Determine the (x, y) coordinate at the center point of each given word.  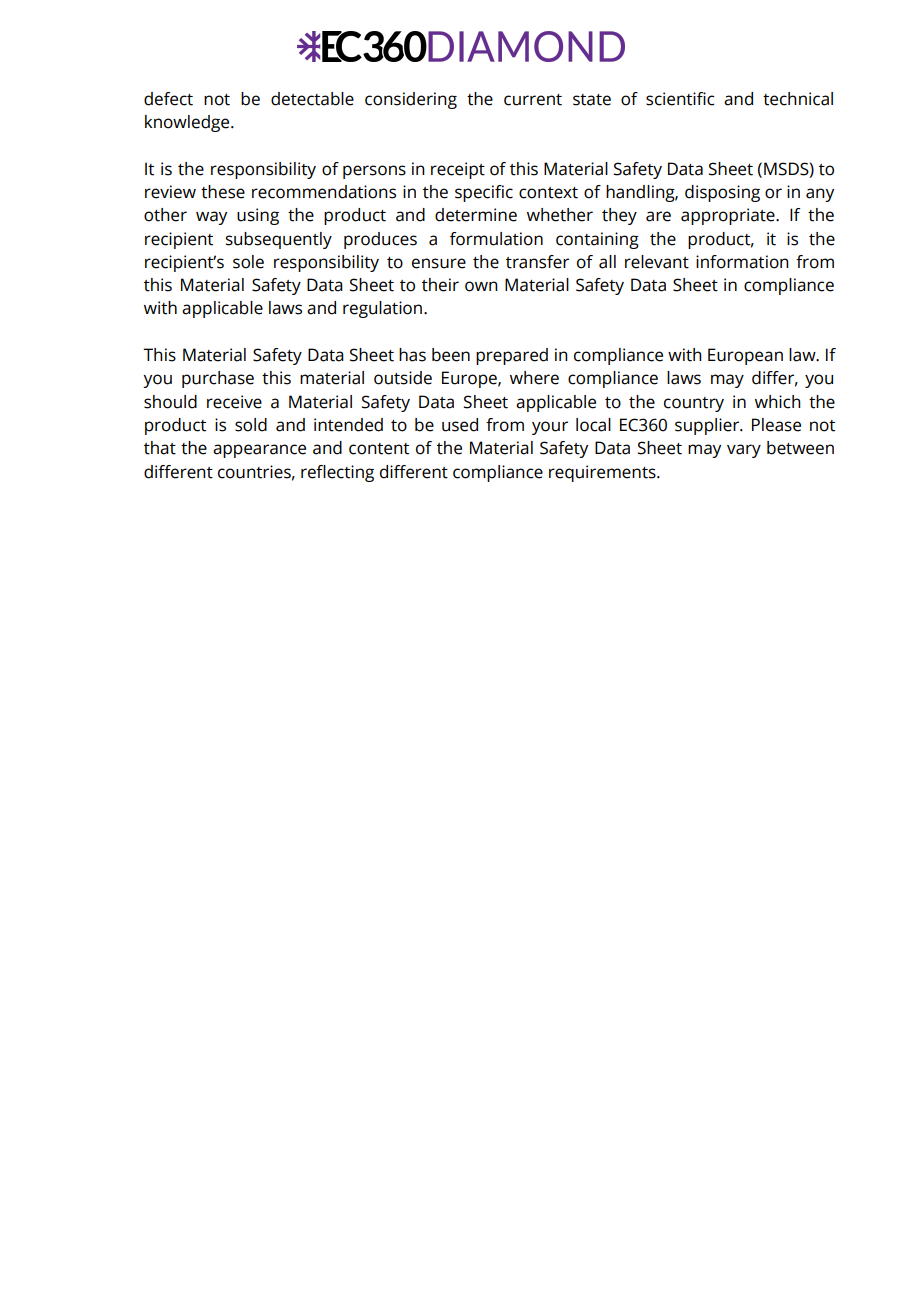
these (223, 192)
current (533, 100)
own (481, 286)
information (742, 262)
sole (248, 262)
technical (798, 99)
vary (744, 451)
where (534, 378)
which (778, 402)
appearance (259, 451)
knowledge (188, 123)
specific (484, 193)
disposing (722, 193)
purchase (218, 379)
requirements (603, 473)
